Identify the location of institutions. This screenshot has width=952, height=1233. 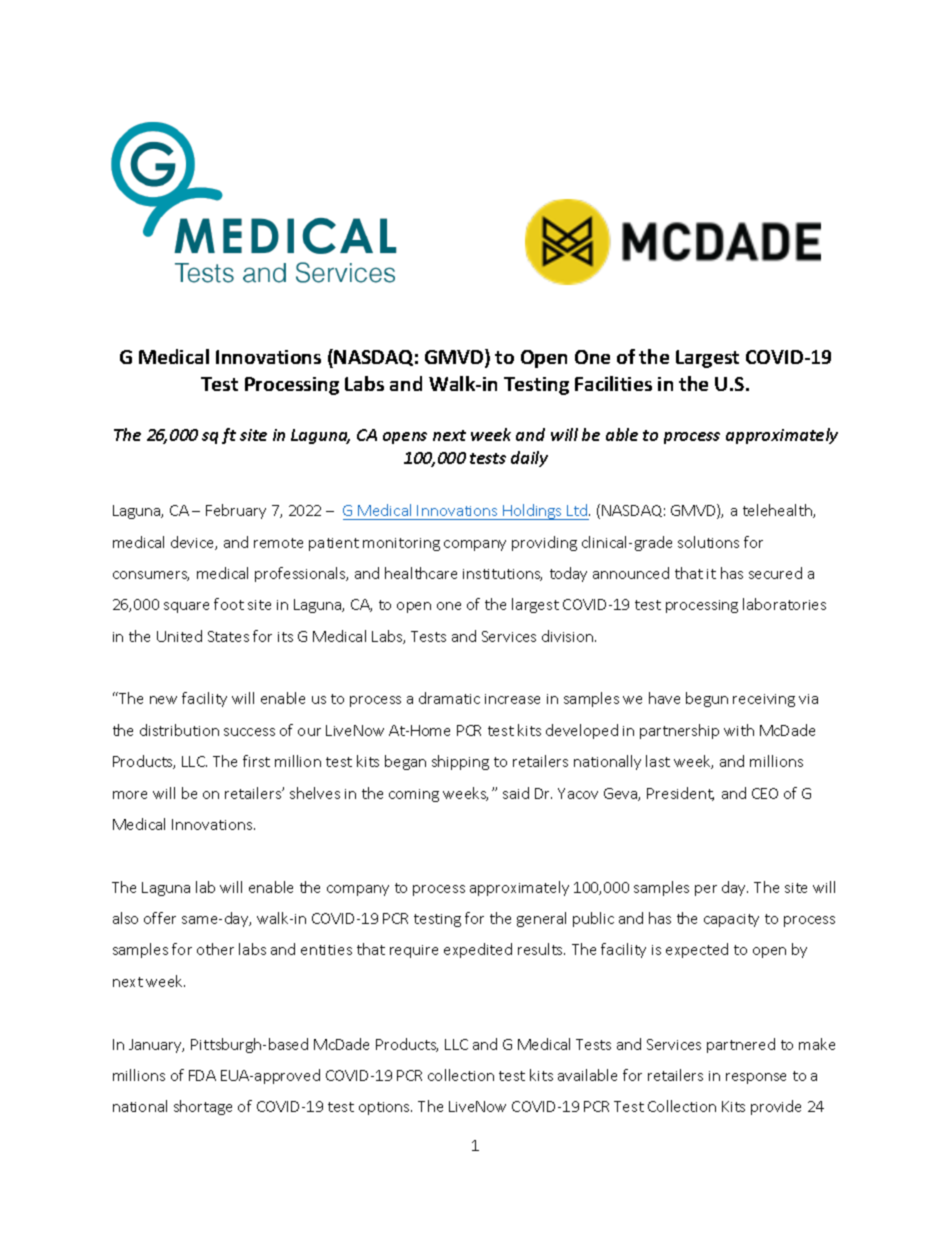
(502, 575).
